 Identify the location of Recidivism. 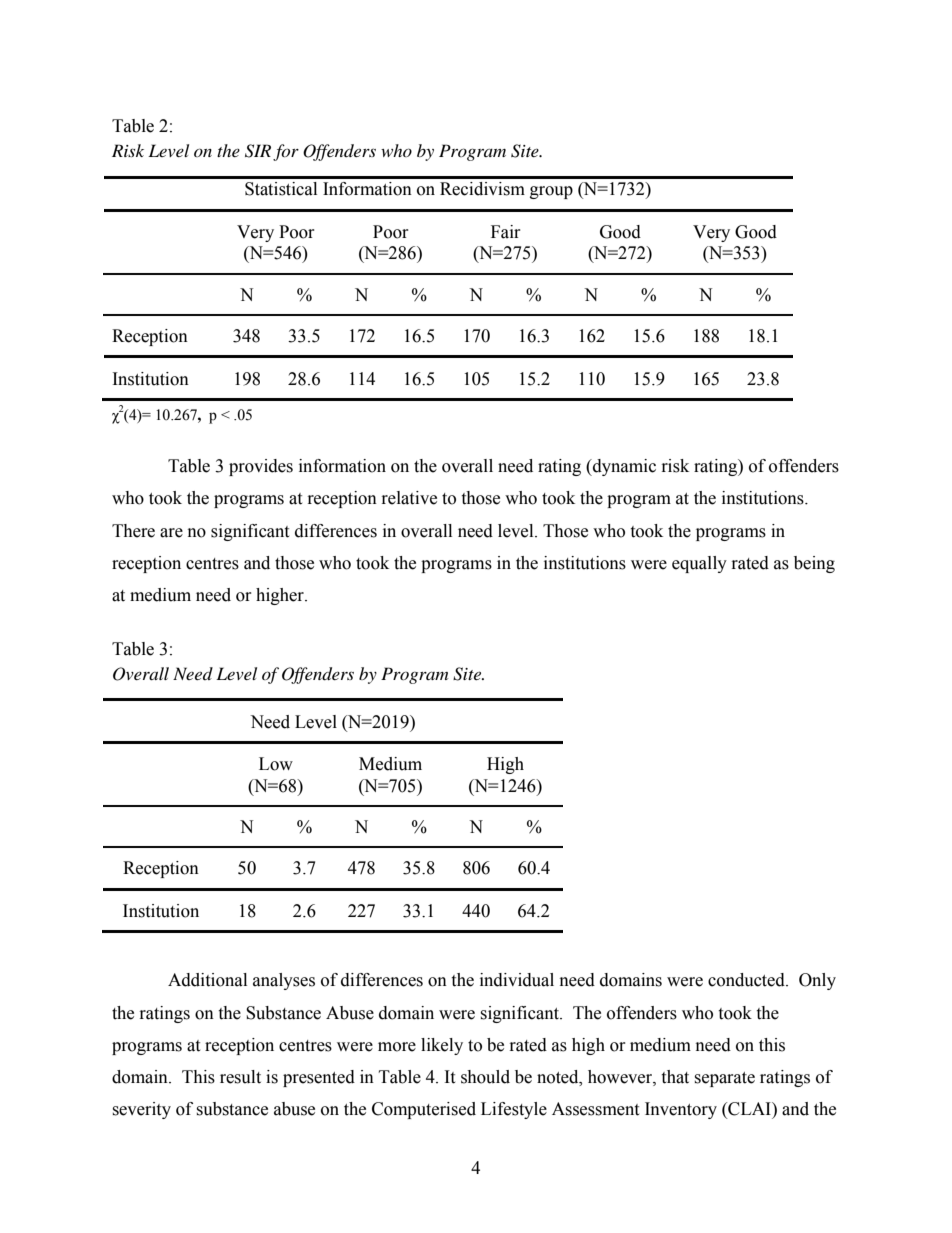
(482, 189).
